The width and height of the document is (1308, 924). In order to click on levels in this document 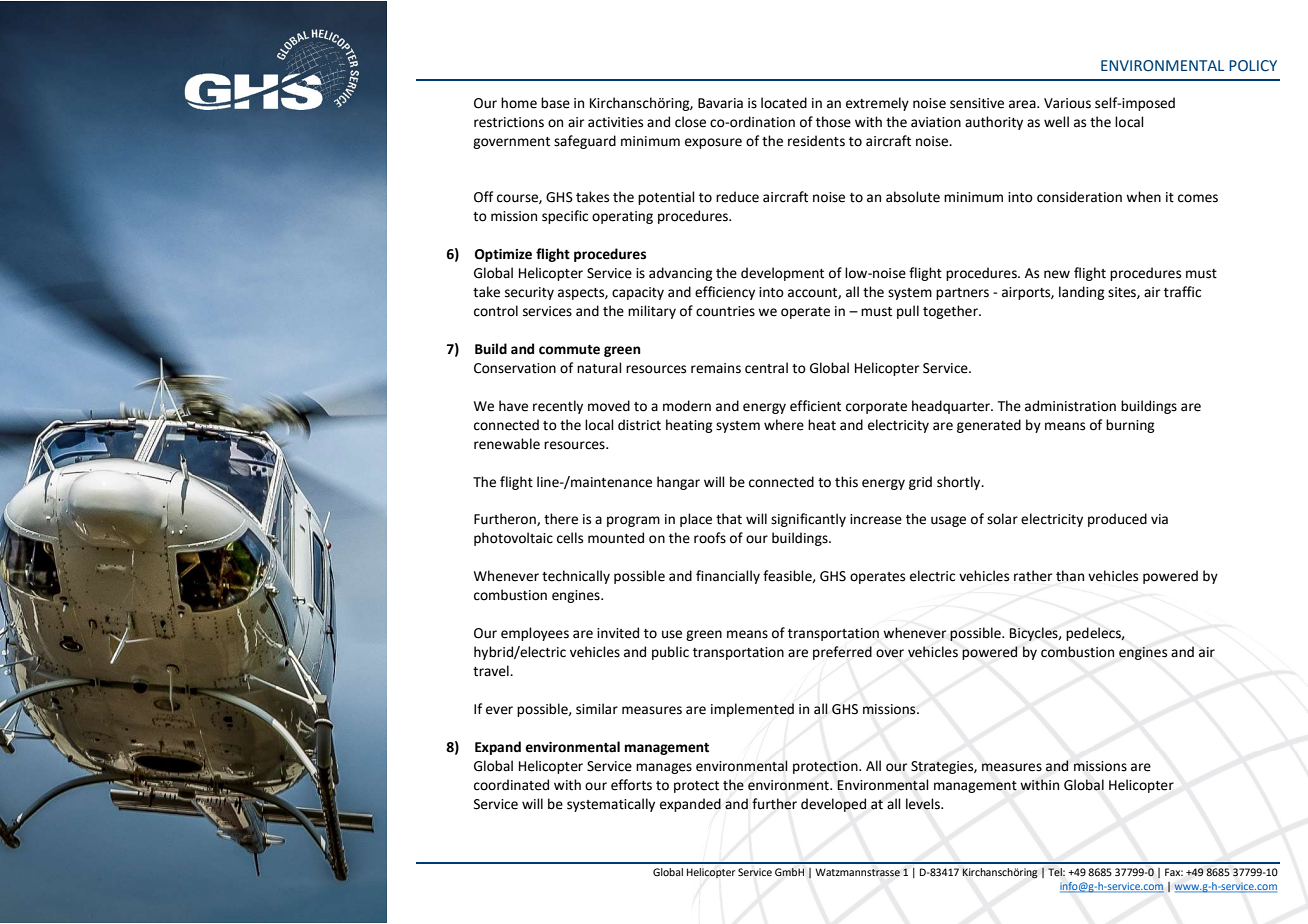, I will do `click(924, 804)`.
